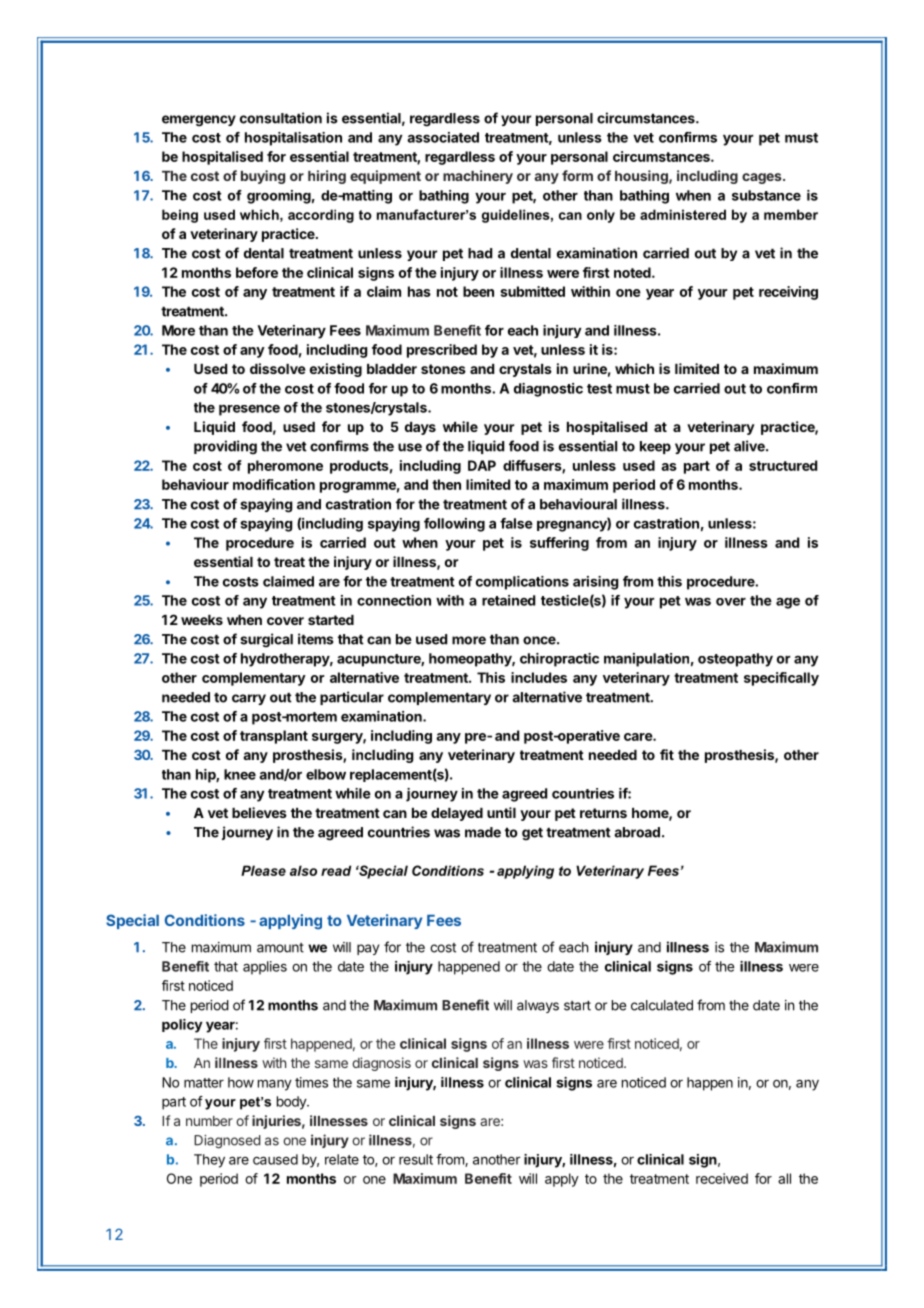 The height and width of the document is (1308, 924). I want to click on until, so click(501, 812).
